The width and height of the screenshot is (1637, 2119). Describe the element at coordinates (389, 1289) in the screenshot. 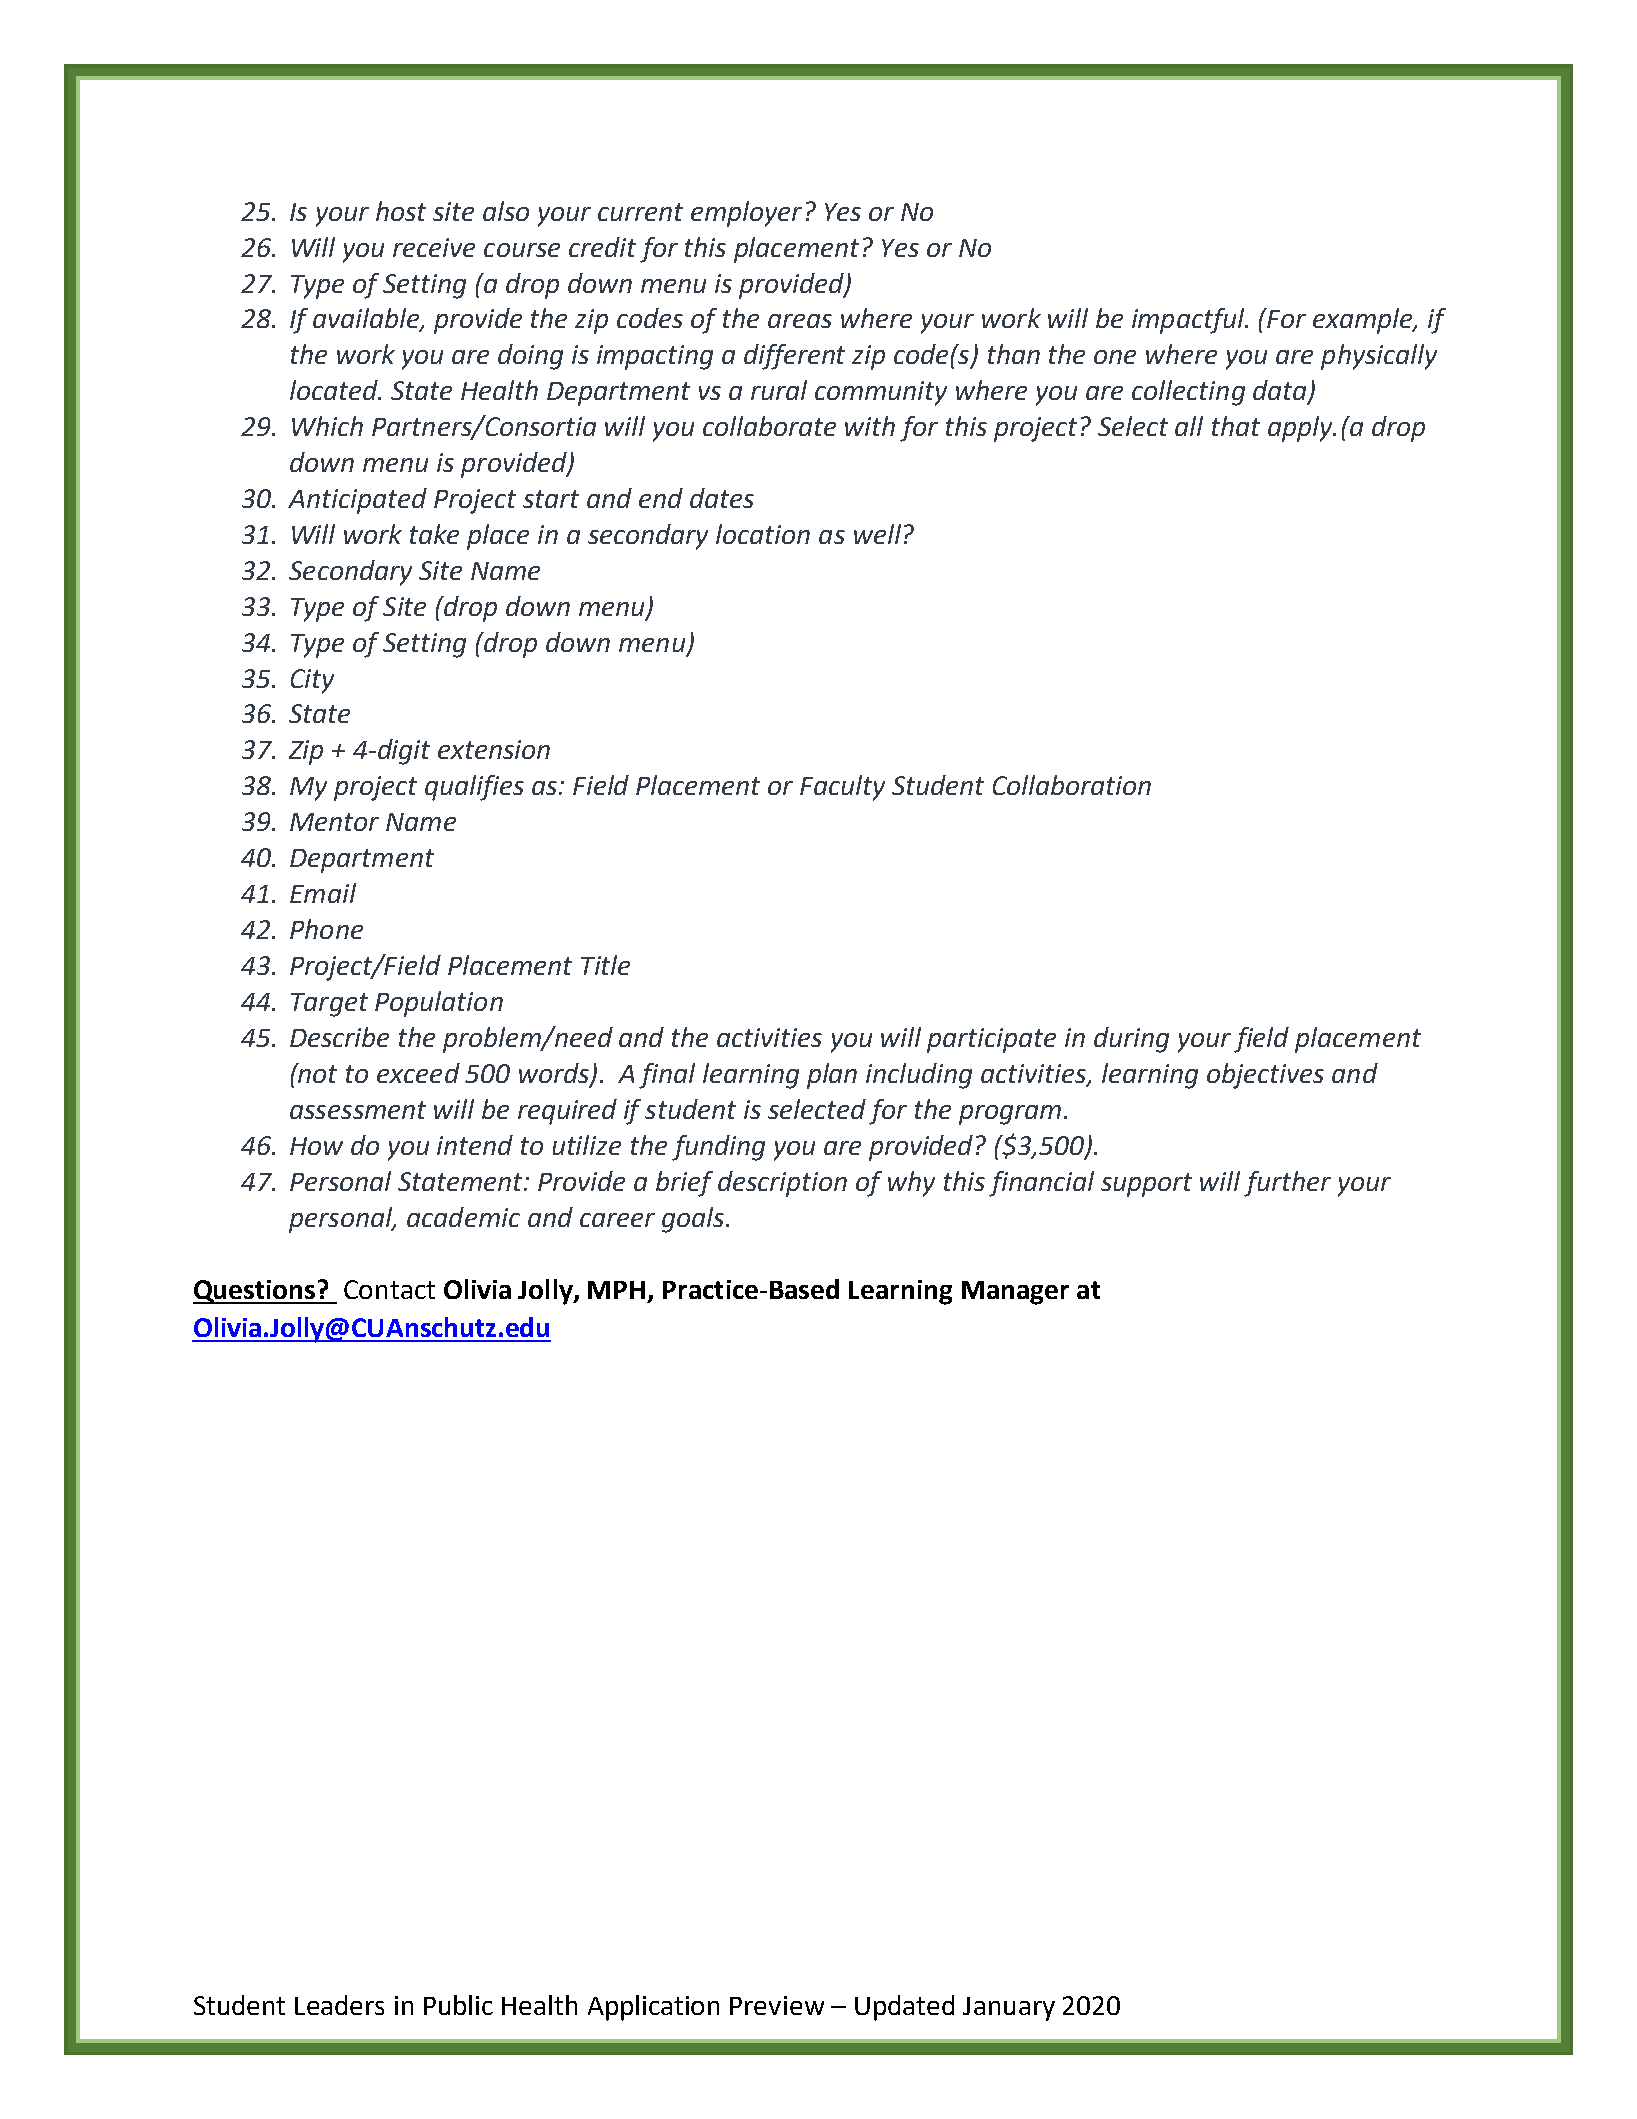

I see `Contact` at that location.
